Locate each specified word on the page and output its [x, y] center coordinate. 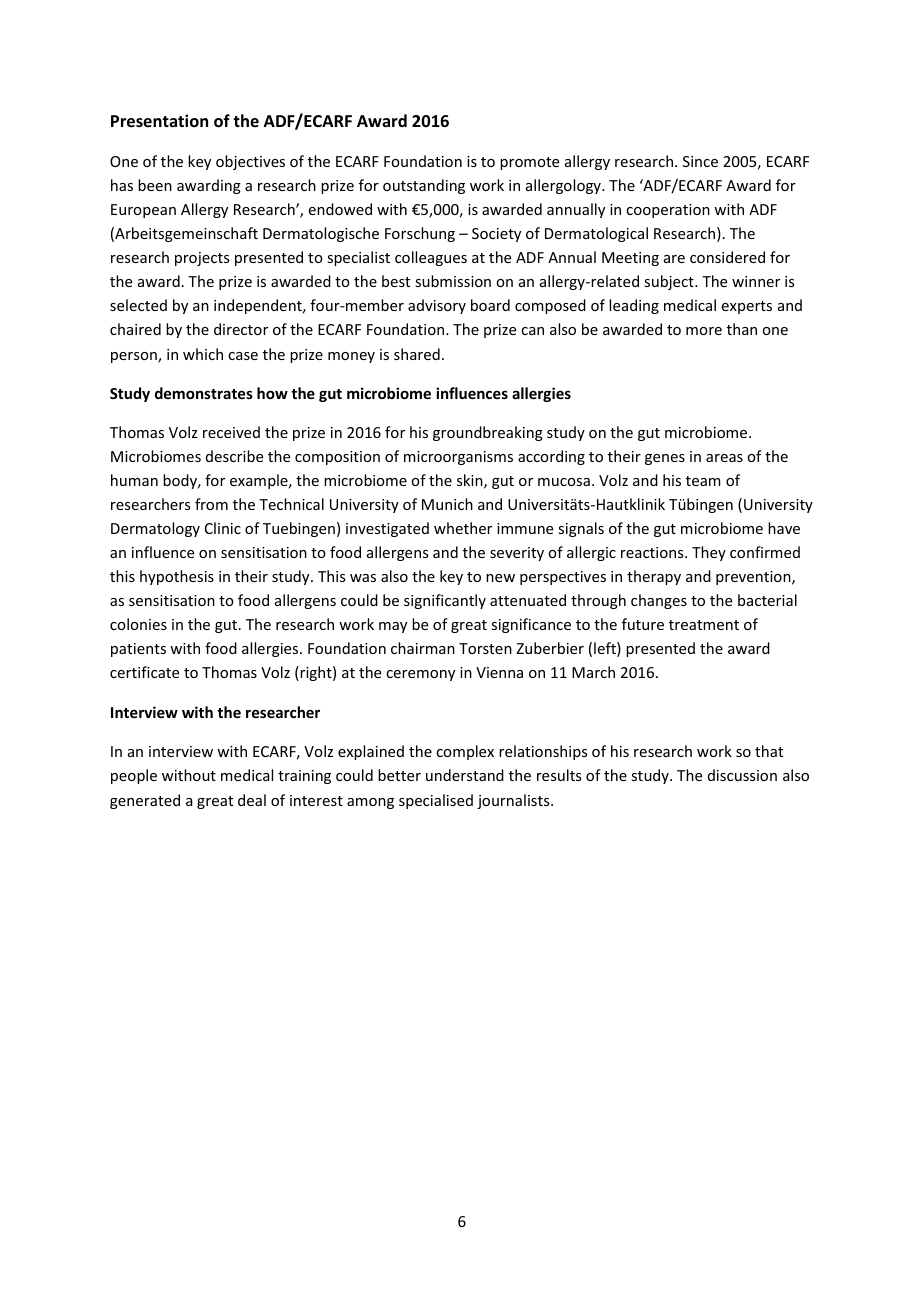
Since [700, 161]
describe [234, 456]
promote [529, 163]
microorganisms [458, 458]
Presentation [159, 121]
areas [724, 458]
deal [252, 800]
